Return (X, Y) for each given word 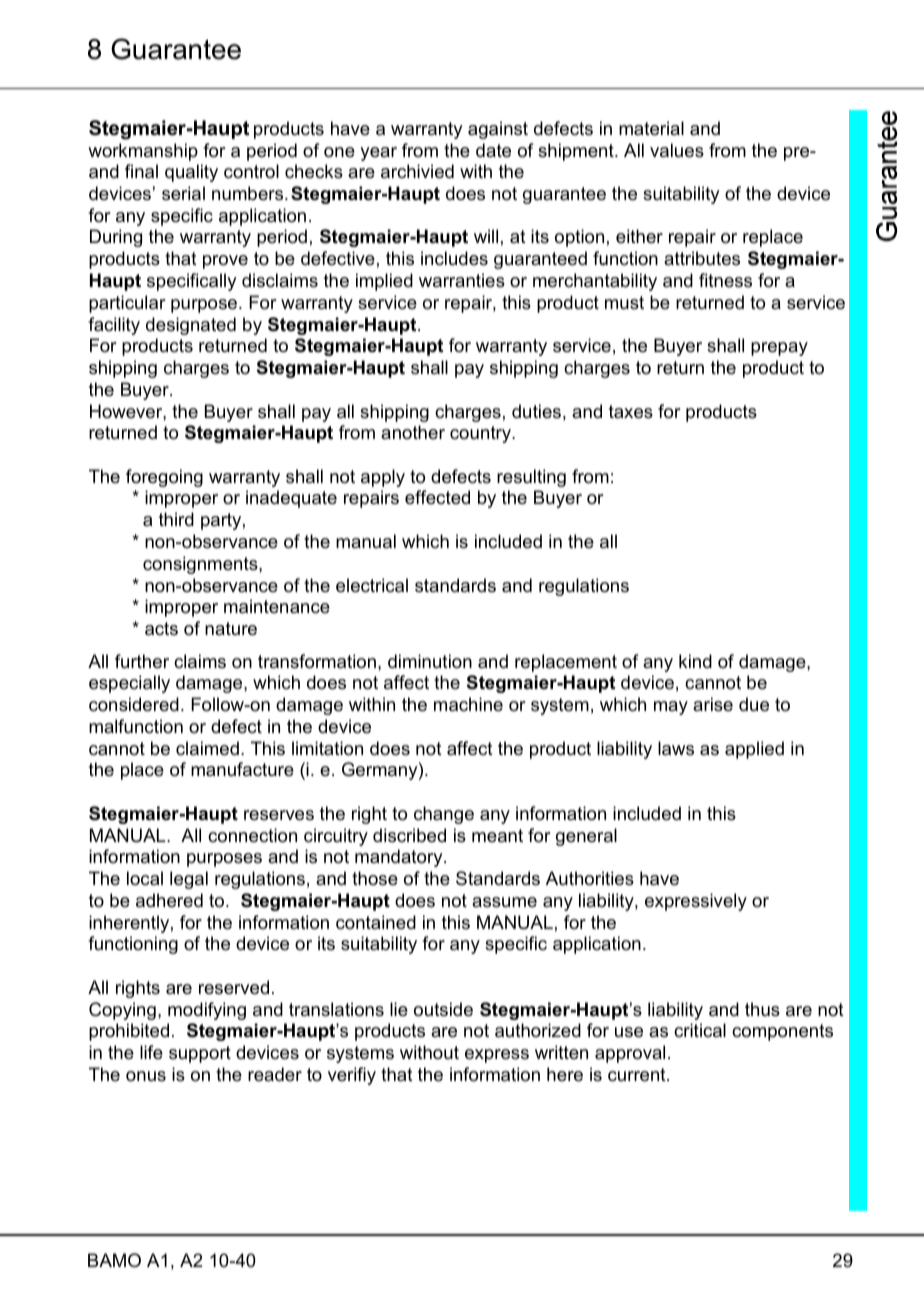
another (413, 432)
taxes (631, 412)
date (493, 150)
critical (700, 1030)
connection (252, 835)
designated (191, 326)
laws (676, 748)
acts (161, 629)
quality (191, 173)
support (200, 1054)
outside (443, 1009)
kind (695, 661)
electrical (372, 585)
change (444, 815)
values (677, 150)
